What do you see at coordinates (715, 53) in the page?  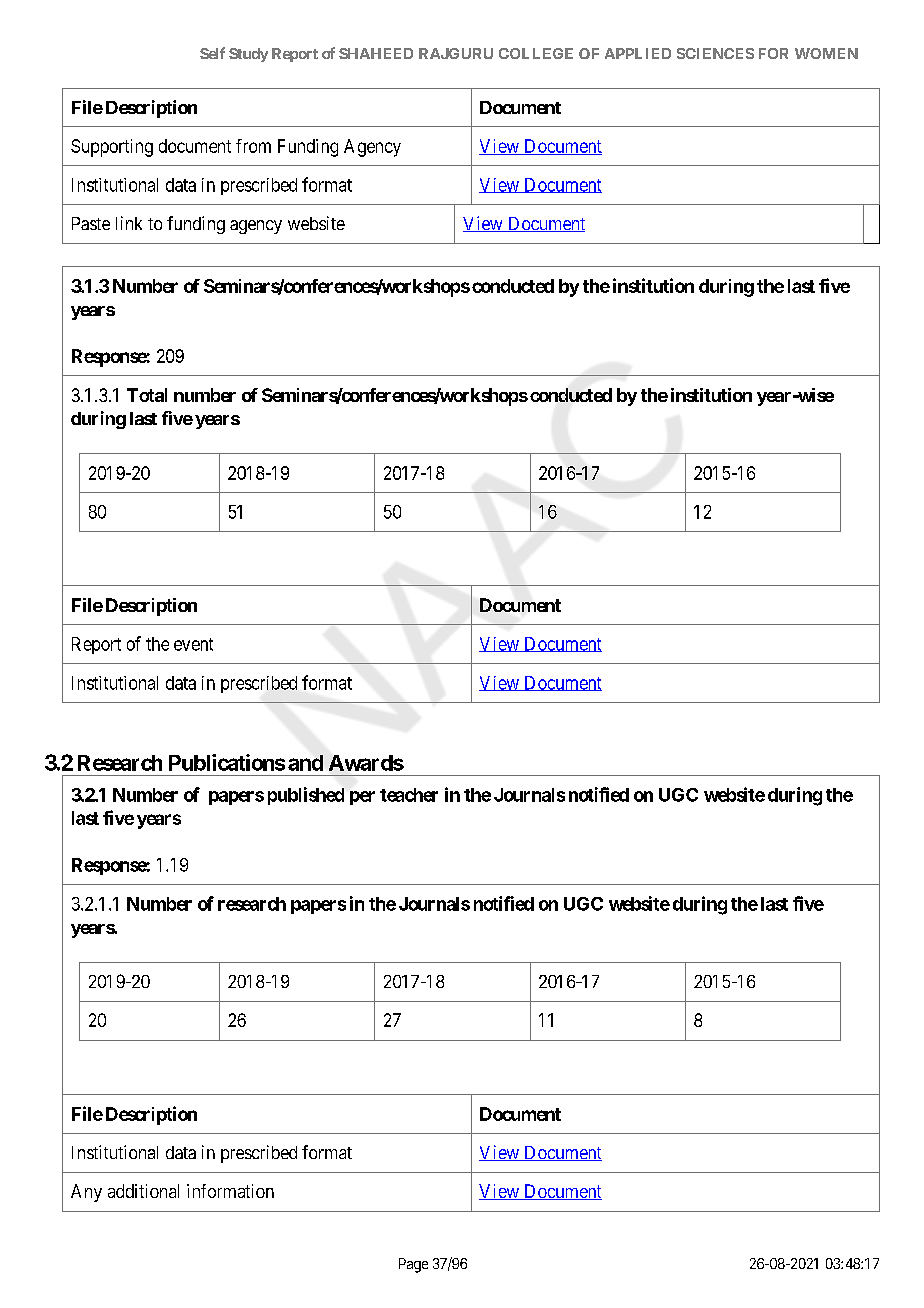 I see `SCIENCES` at bounding box center [715, 53].
